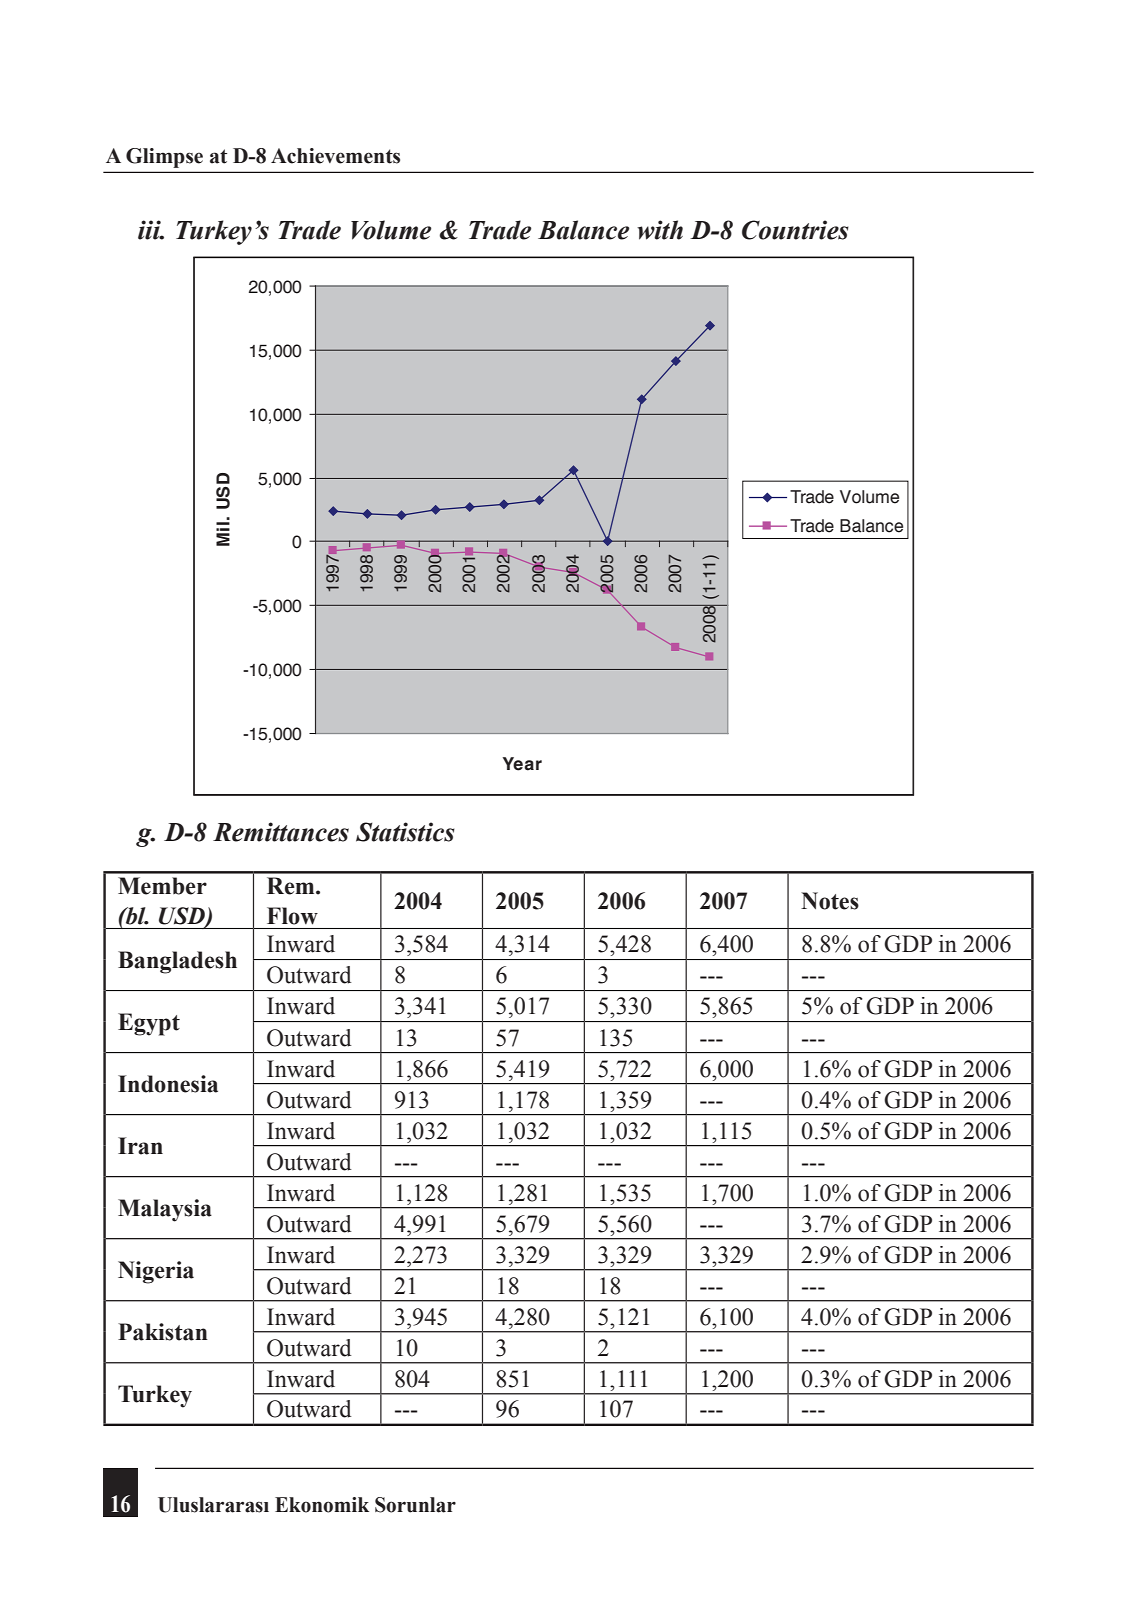 This screenshot has width=1137, height=1620. Describe the element at coordinates (281, 832) in the screenshot. I see `Remittances` at that location.
